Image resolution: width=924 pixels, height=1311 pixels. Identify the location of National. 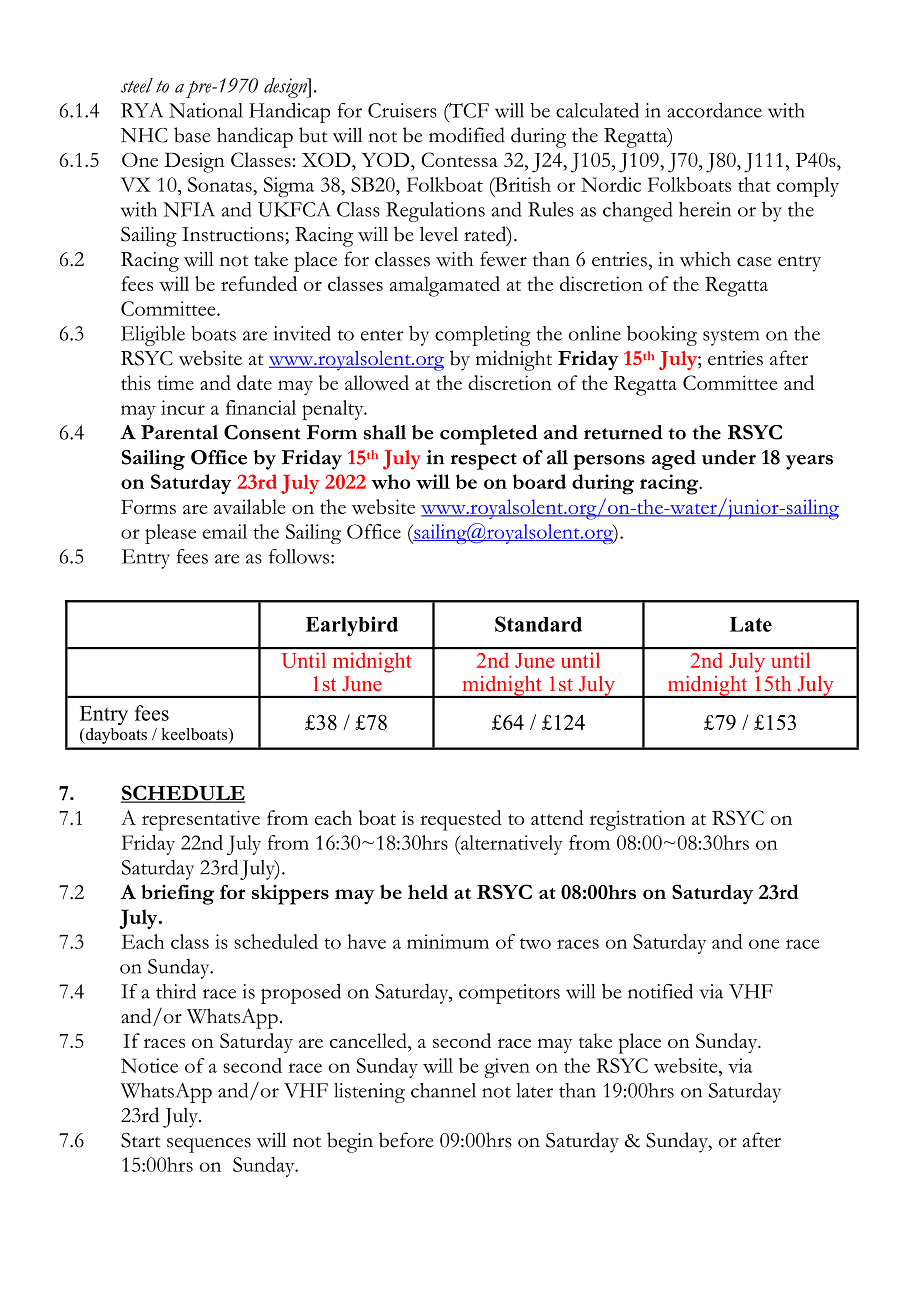
(206, 110).
